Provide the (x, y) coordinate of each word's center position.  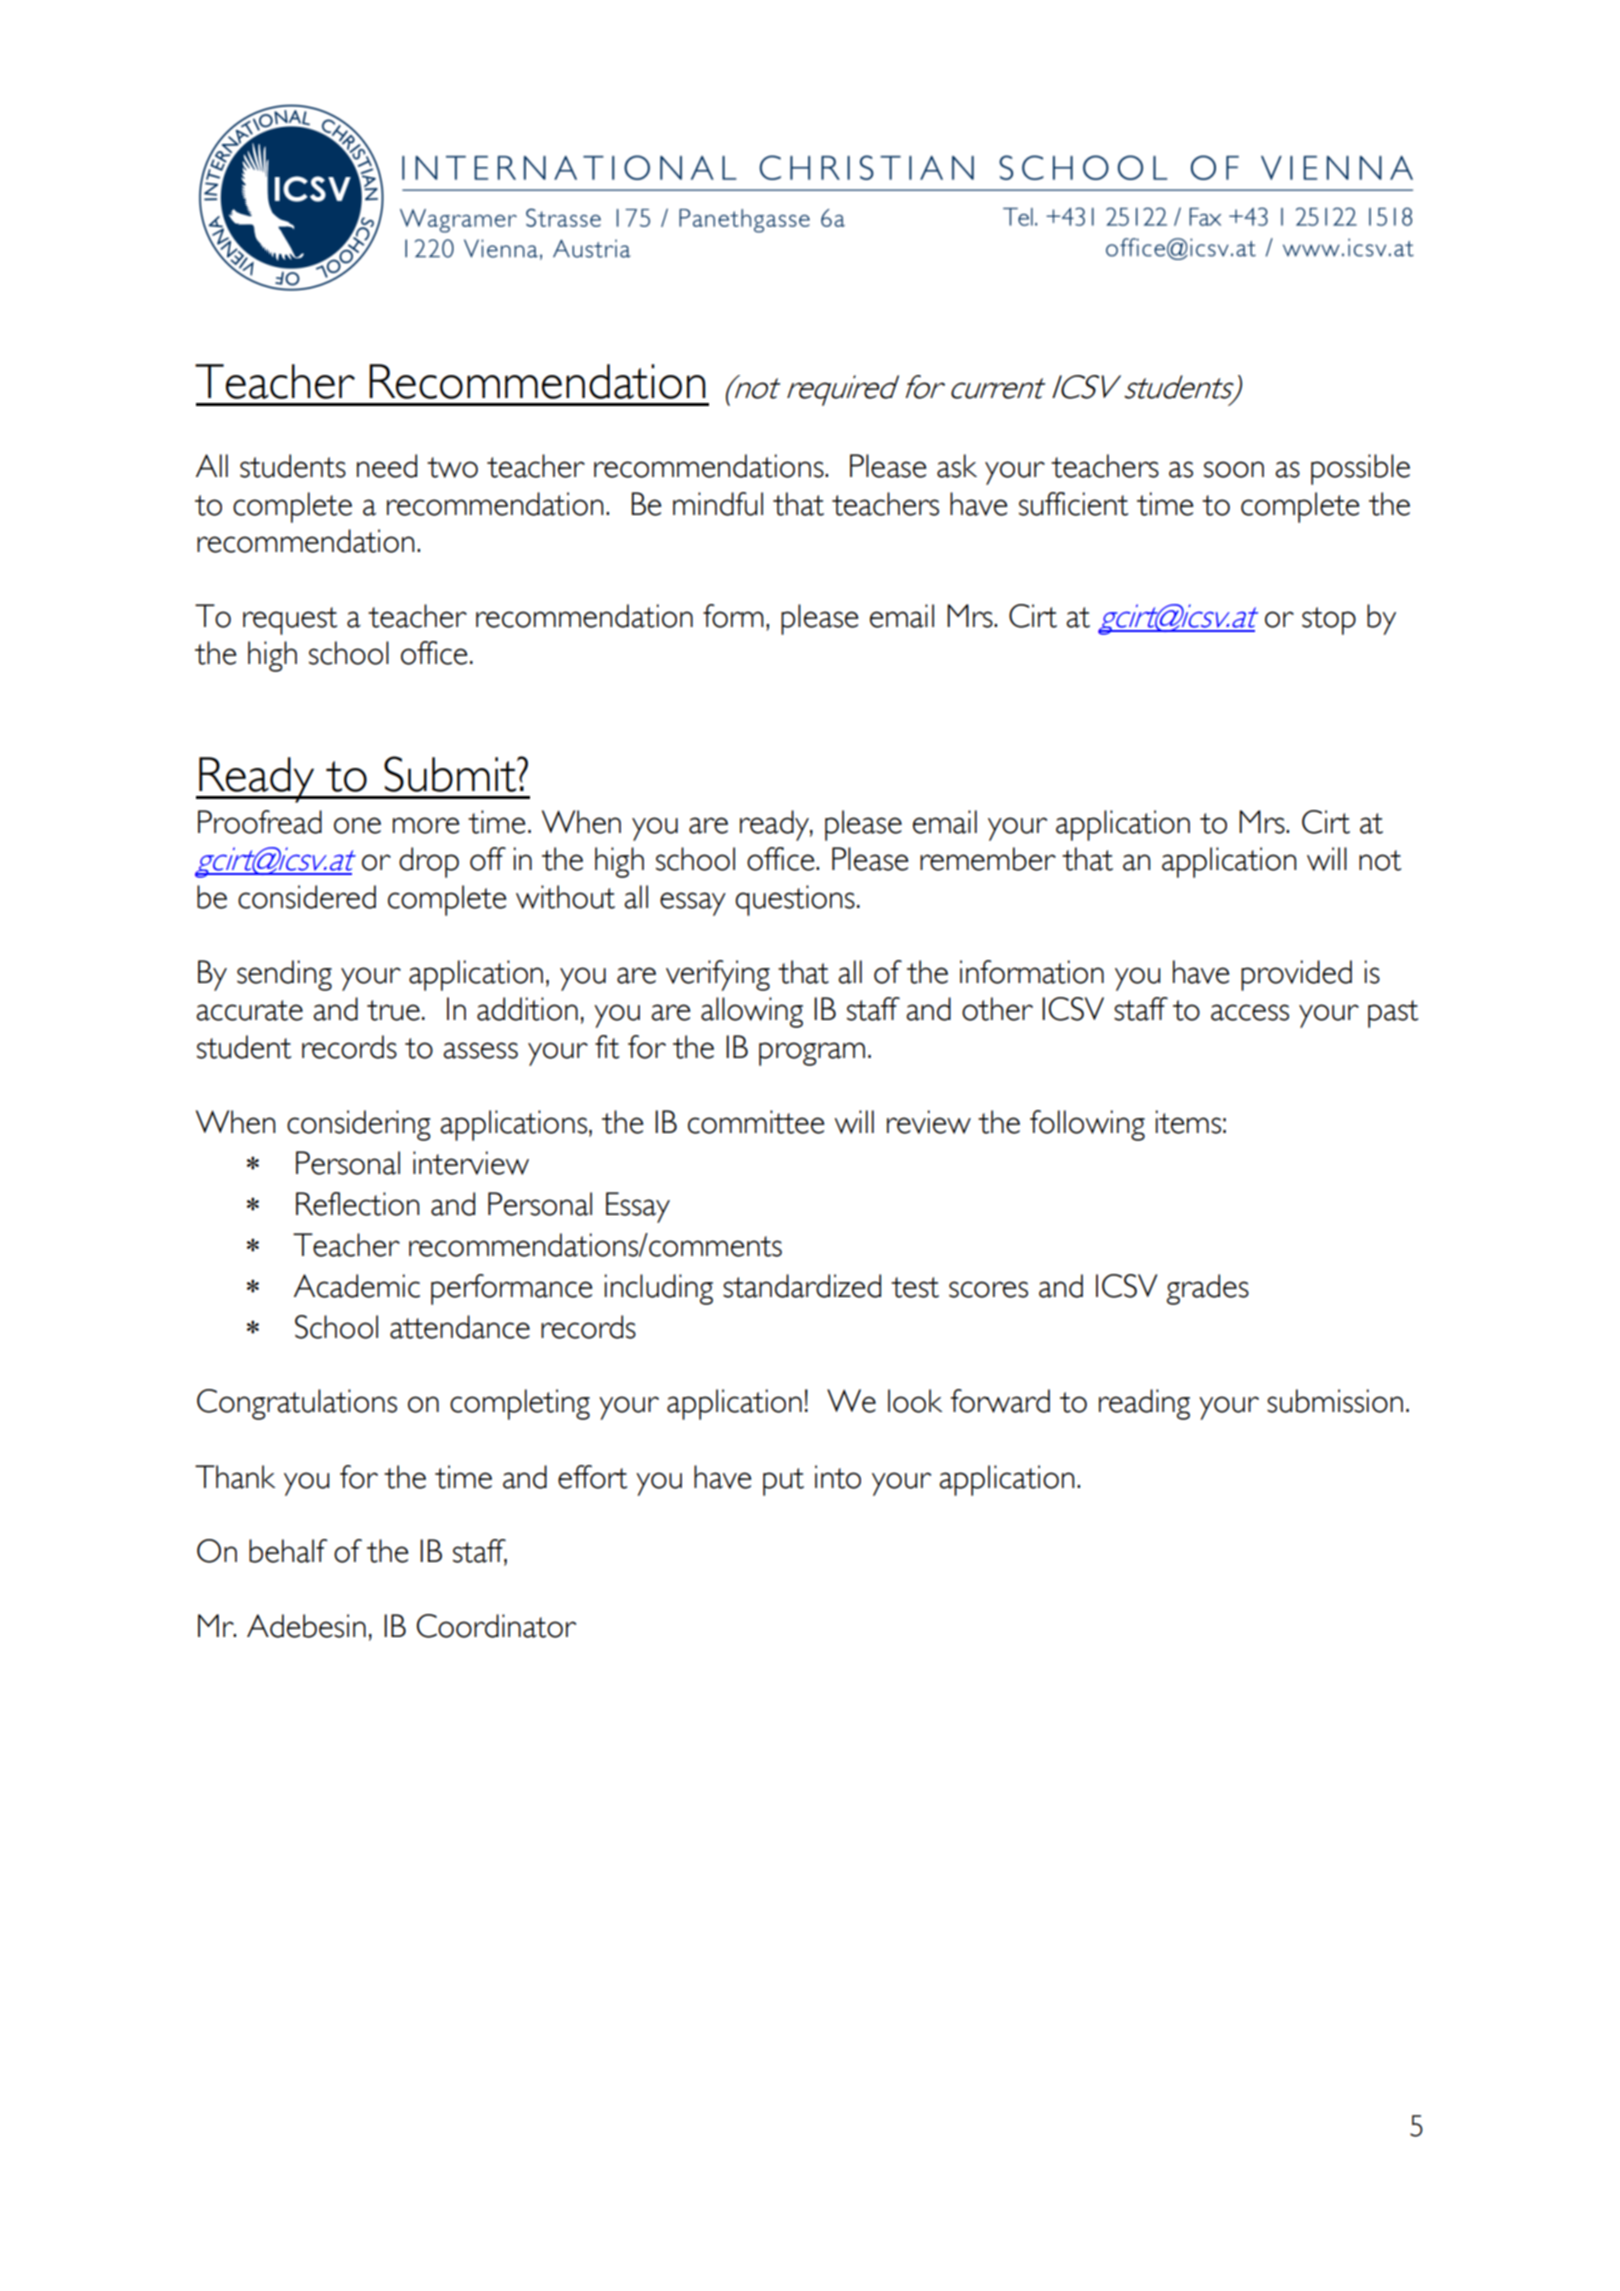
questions (795, 900)
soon (1234, 469)
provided (1296, 975)
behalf (288, 1551)
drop (429, 862)
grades (1208, 1289)
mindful (718, 504)
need (387, 466)
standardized (802, 1286)
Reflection (357, 1204)
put (783, 1482)
